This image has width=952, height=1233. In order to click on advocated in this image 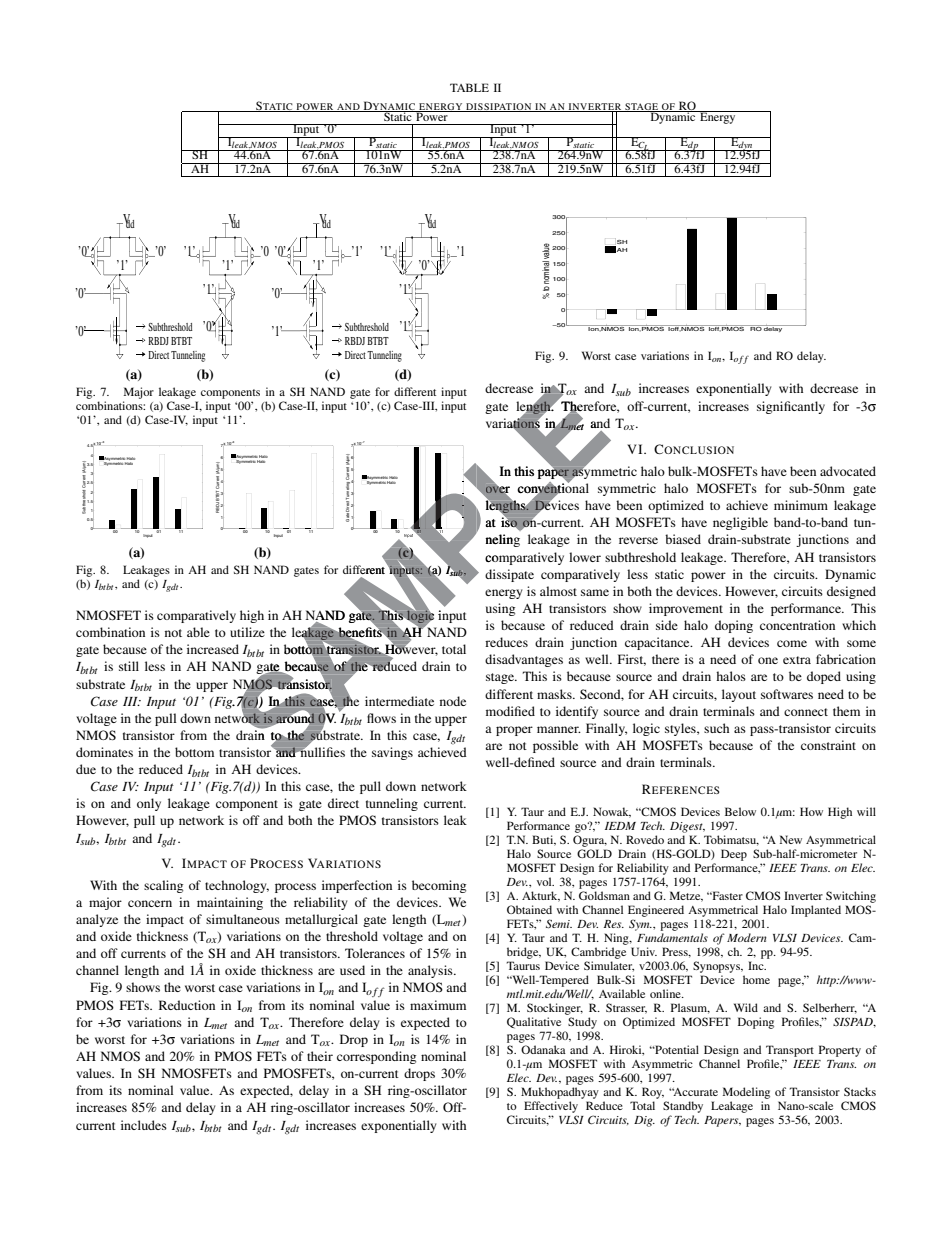, I will do `click(848, 471)`.
